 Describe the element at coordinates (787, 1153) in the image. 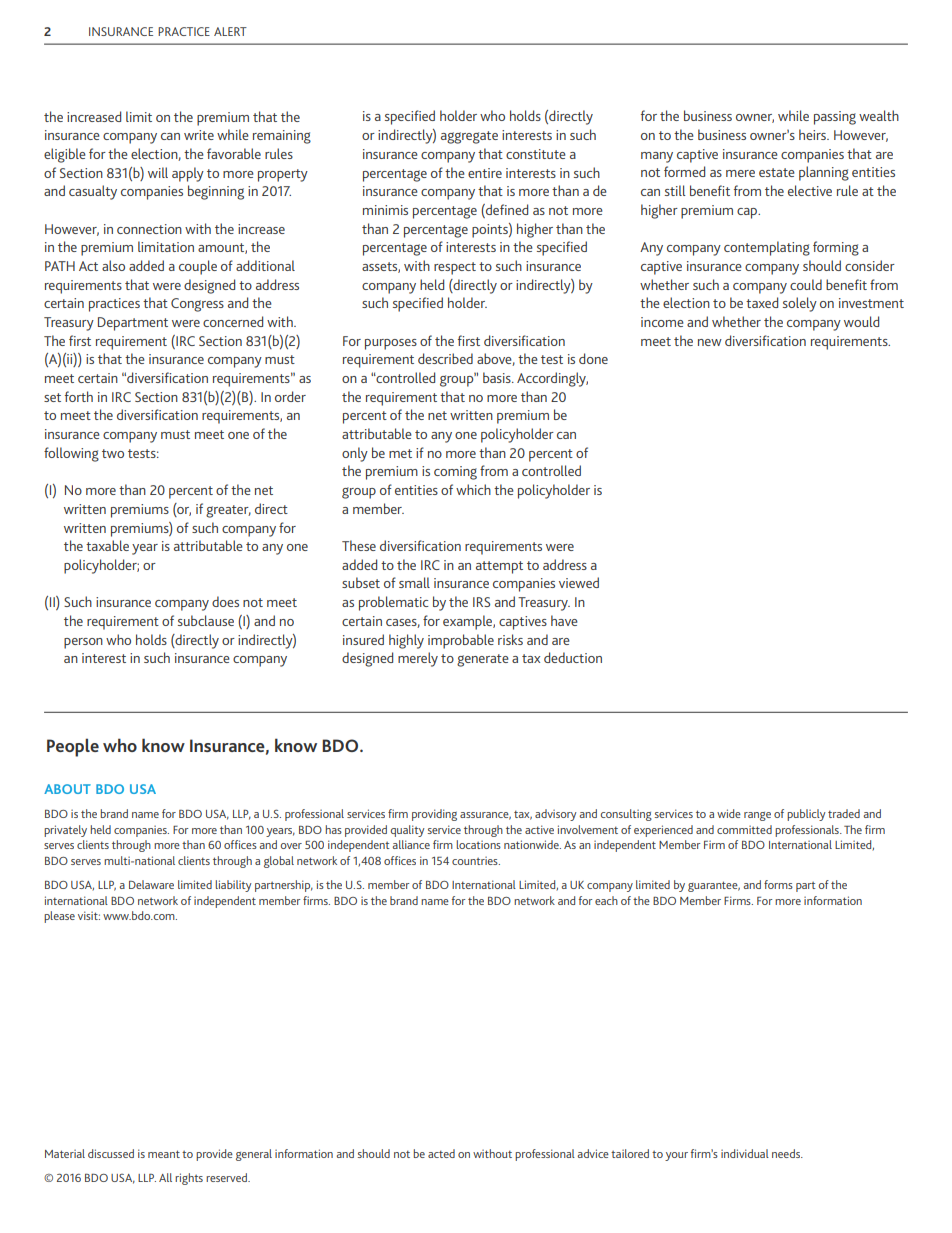

I see `needs` at that location.
